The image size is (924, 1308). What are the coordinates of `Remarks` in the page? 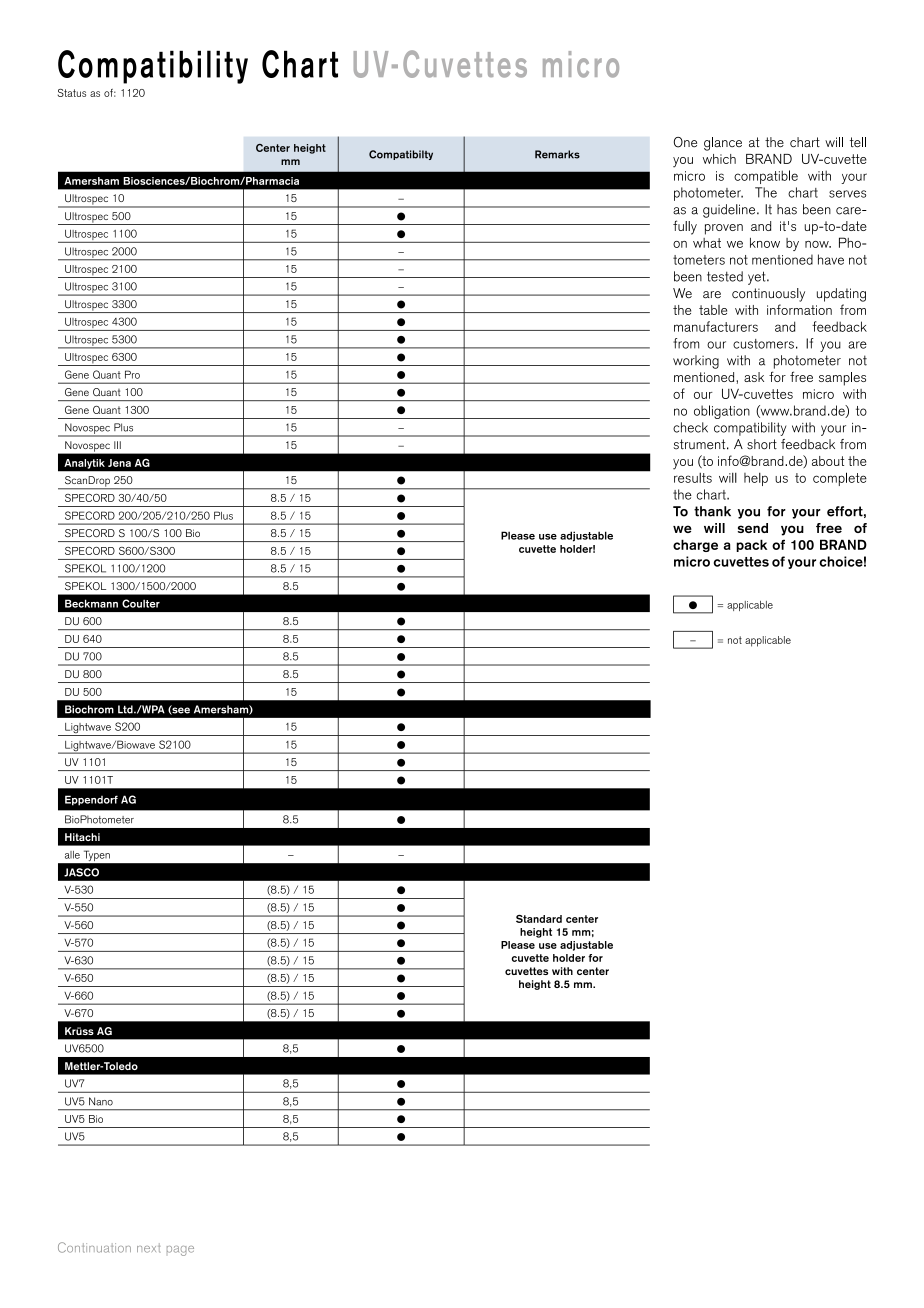 It's located at (557, 154).
